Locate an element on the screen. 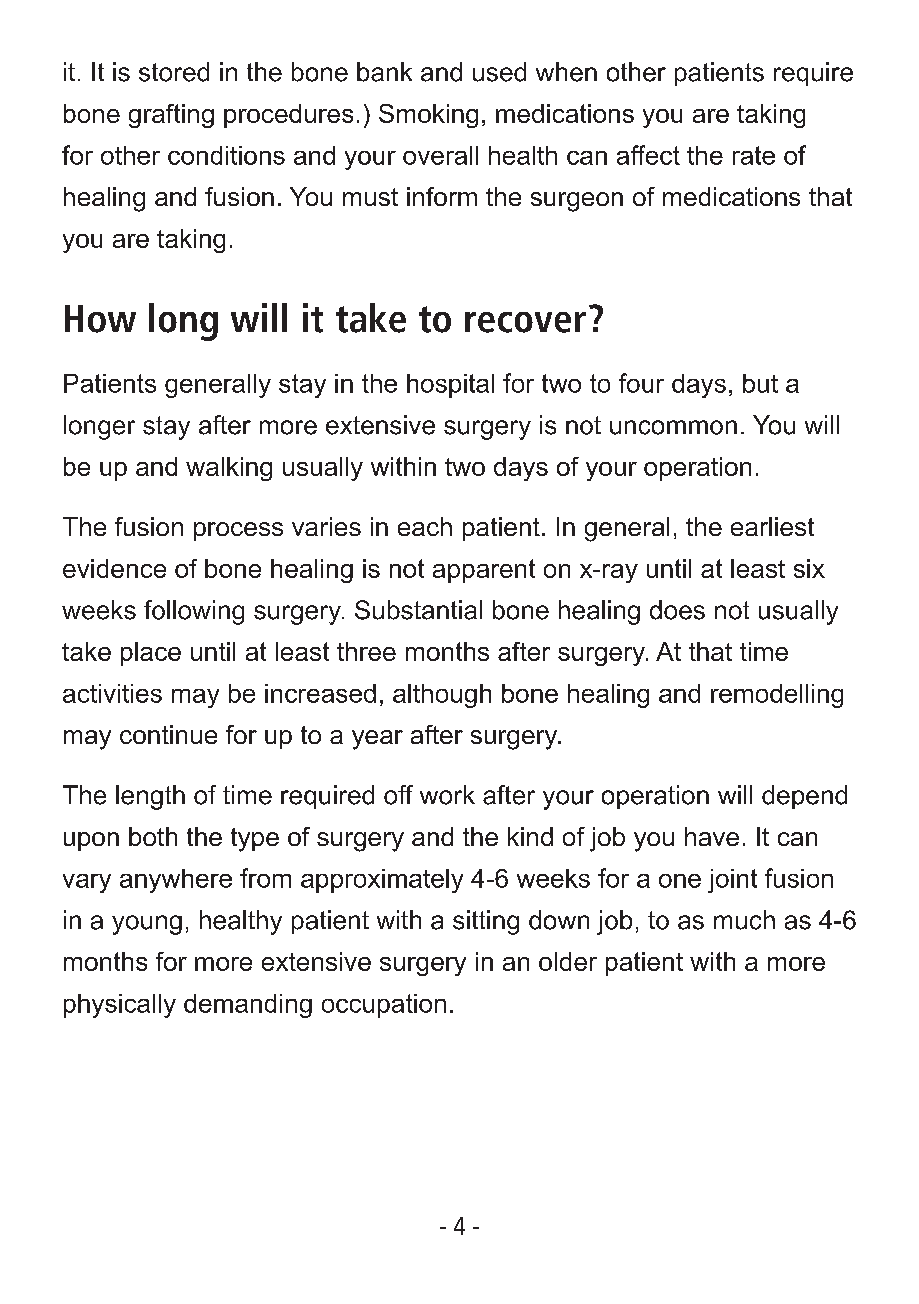 Image resolution: width=919 pixels, height=1304 pixels. rate is located at coordinates (754, 155).
